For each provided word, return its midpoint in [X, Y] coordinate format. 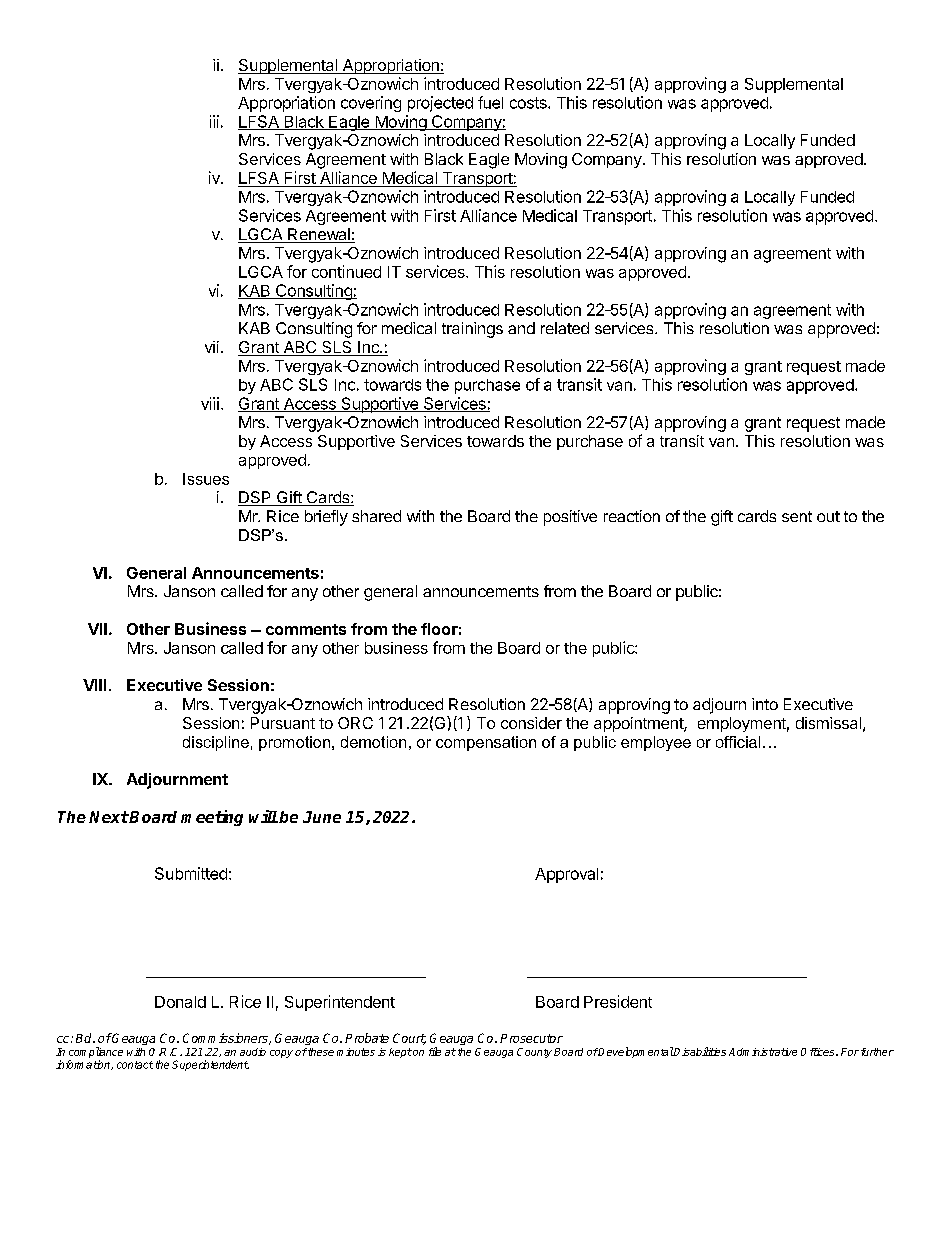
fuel [490, 102]
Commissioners [226, 1039]
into [765, 704]
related [565, 328]
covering [371, 104]
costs [529, 103]
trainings [472, 330]
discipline [216, 743]
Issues [206, 479]
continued [346, 271]
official [738, 742]
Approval [566, 875]
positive [570, 518]
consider [531, 723]
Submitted [191, 873]
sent [797, 516]
